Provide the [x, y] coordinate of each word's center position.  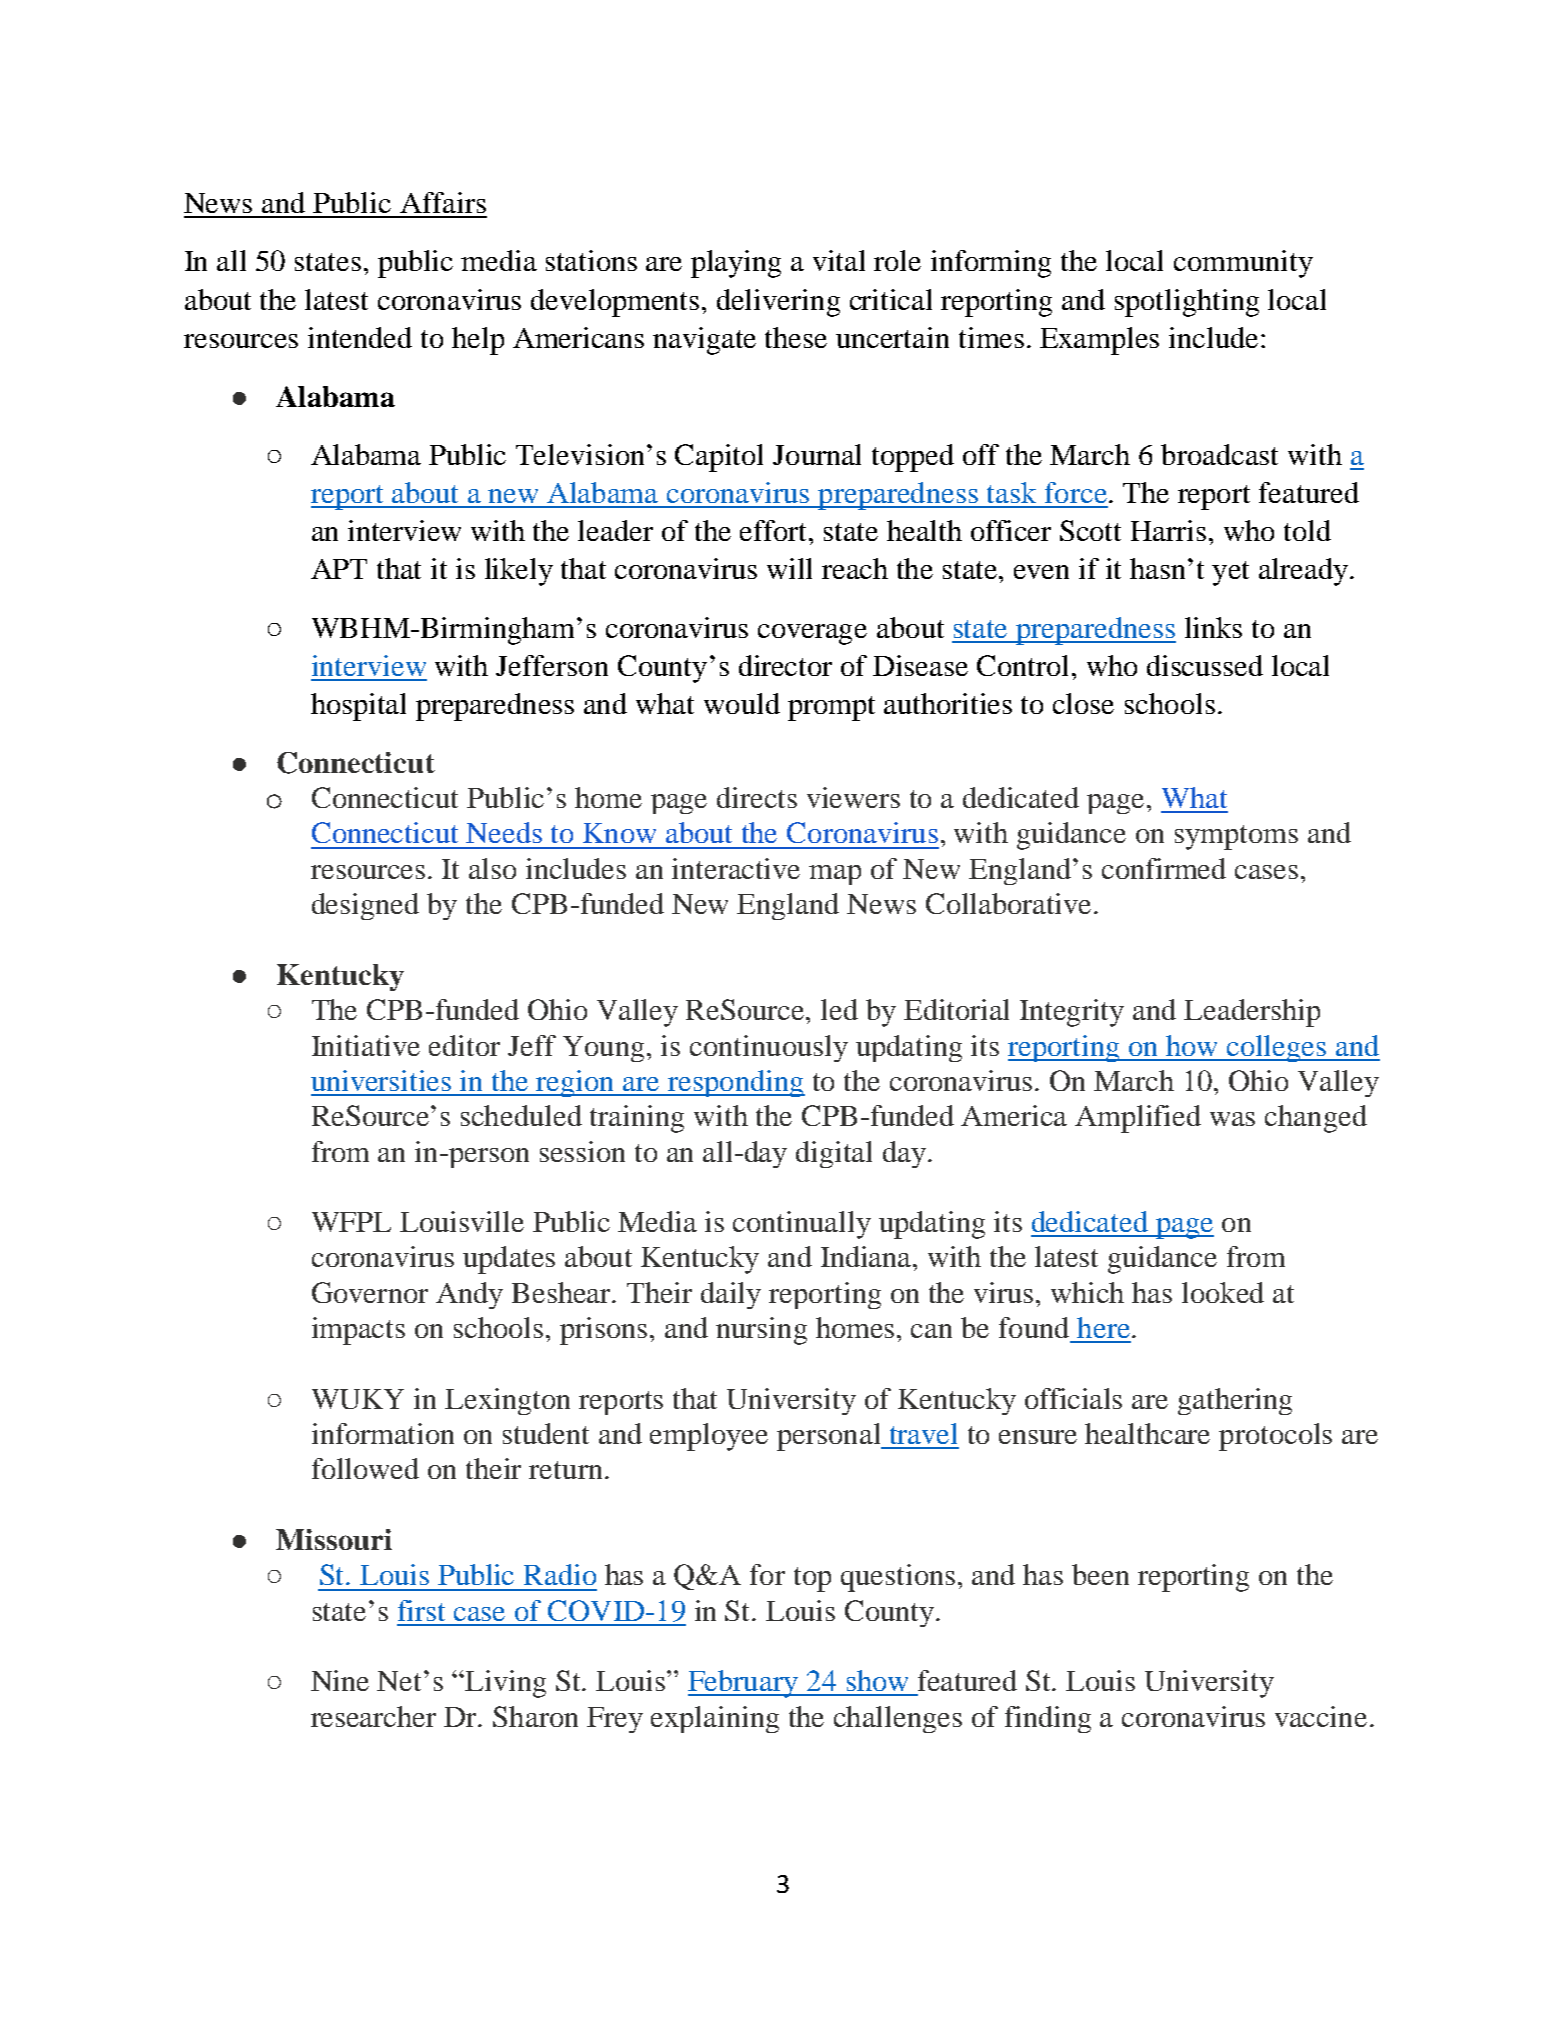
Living [505, 1684]
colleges [1277, 1048]
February [744, 1684]
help [478, 341]
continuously [769, 1048]
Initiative [366, 1045]
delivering [778, 303]
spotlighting [1187, 303]
